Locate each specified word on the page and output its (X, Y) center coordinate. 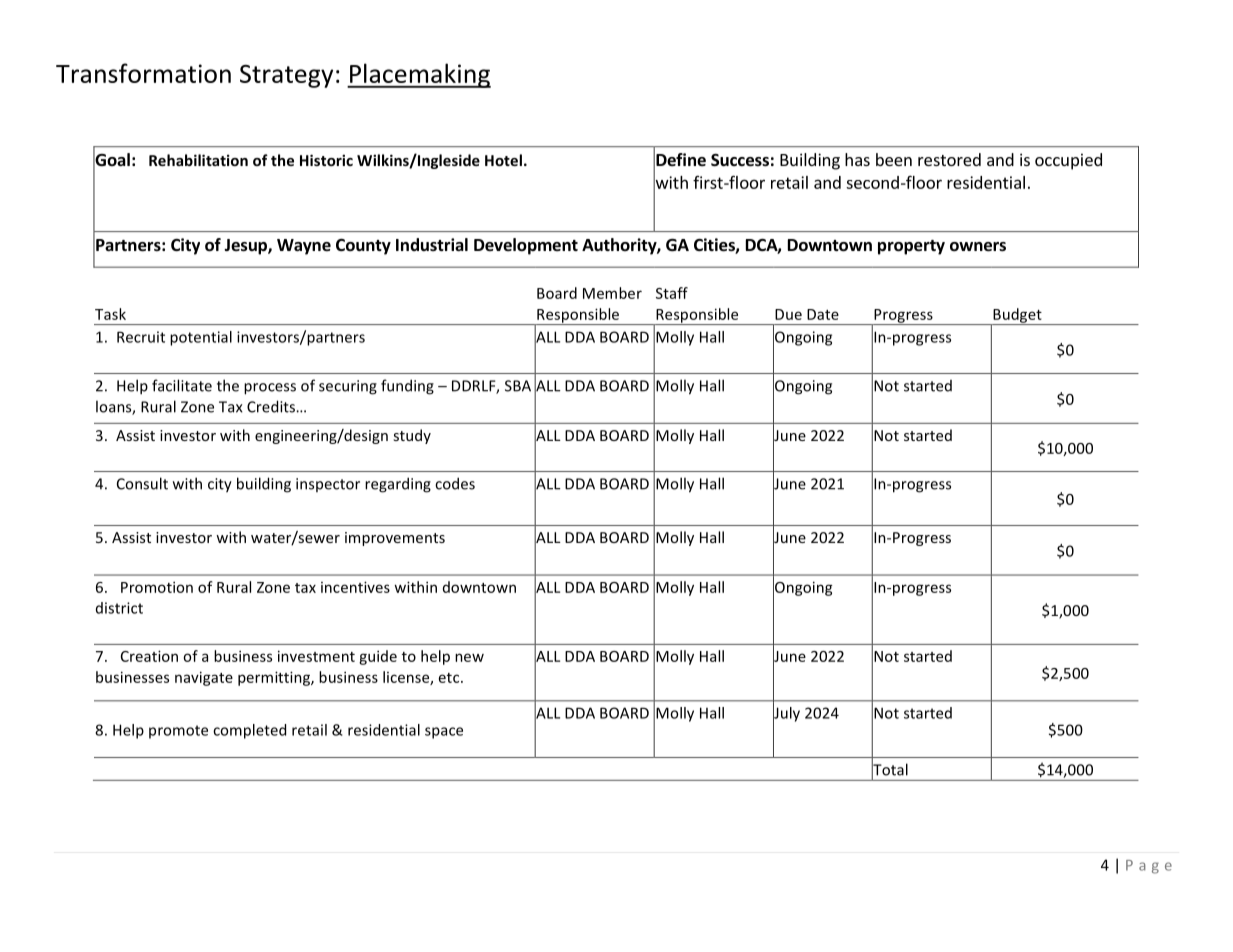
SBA (518, 386)
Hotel (503, 160)
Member (612, 293)
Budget (1017, 316)
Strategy (286, 76)
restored (949, 159)
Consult (142, 483)
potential (201, 338)
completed (249, 731)
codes (455, 483)
